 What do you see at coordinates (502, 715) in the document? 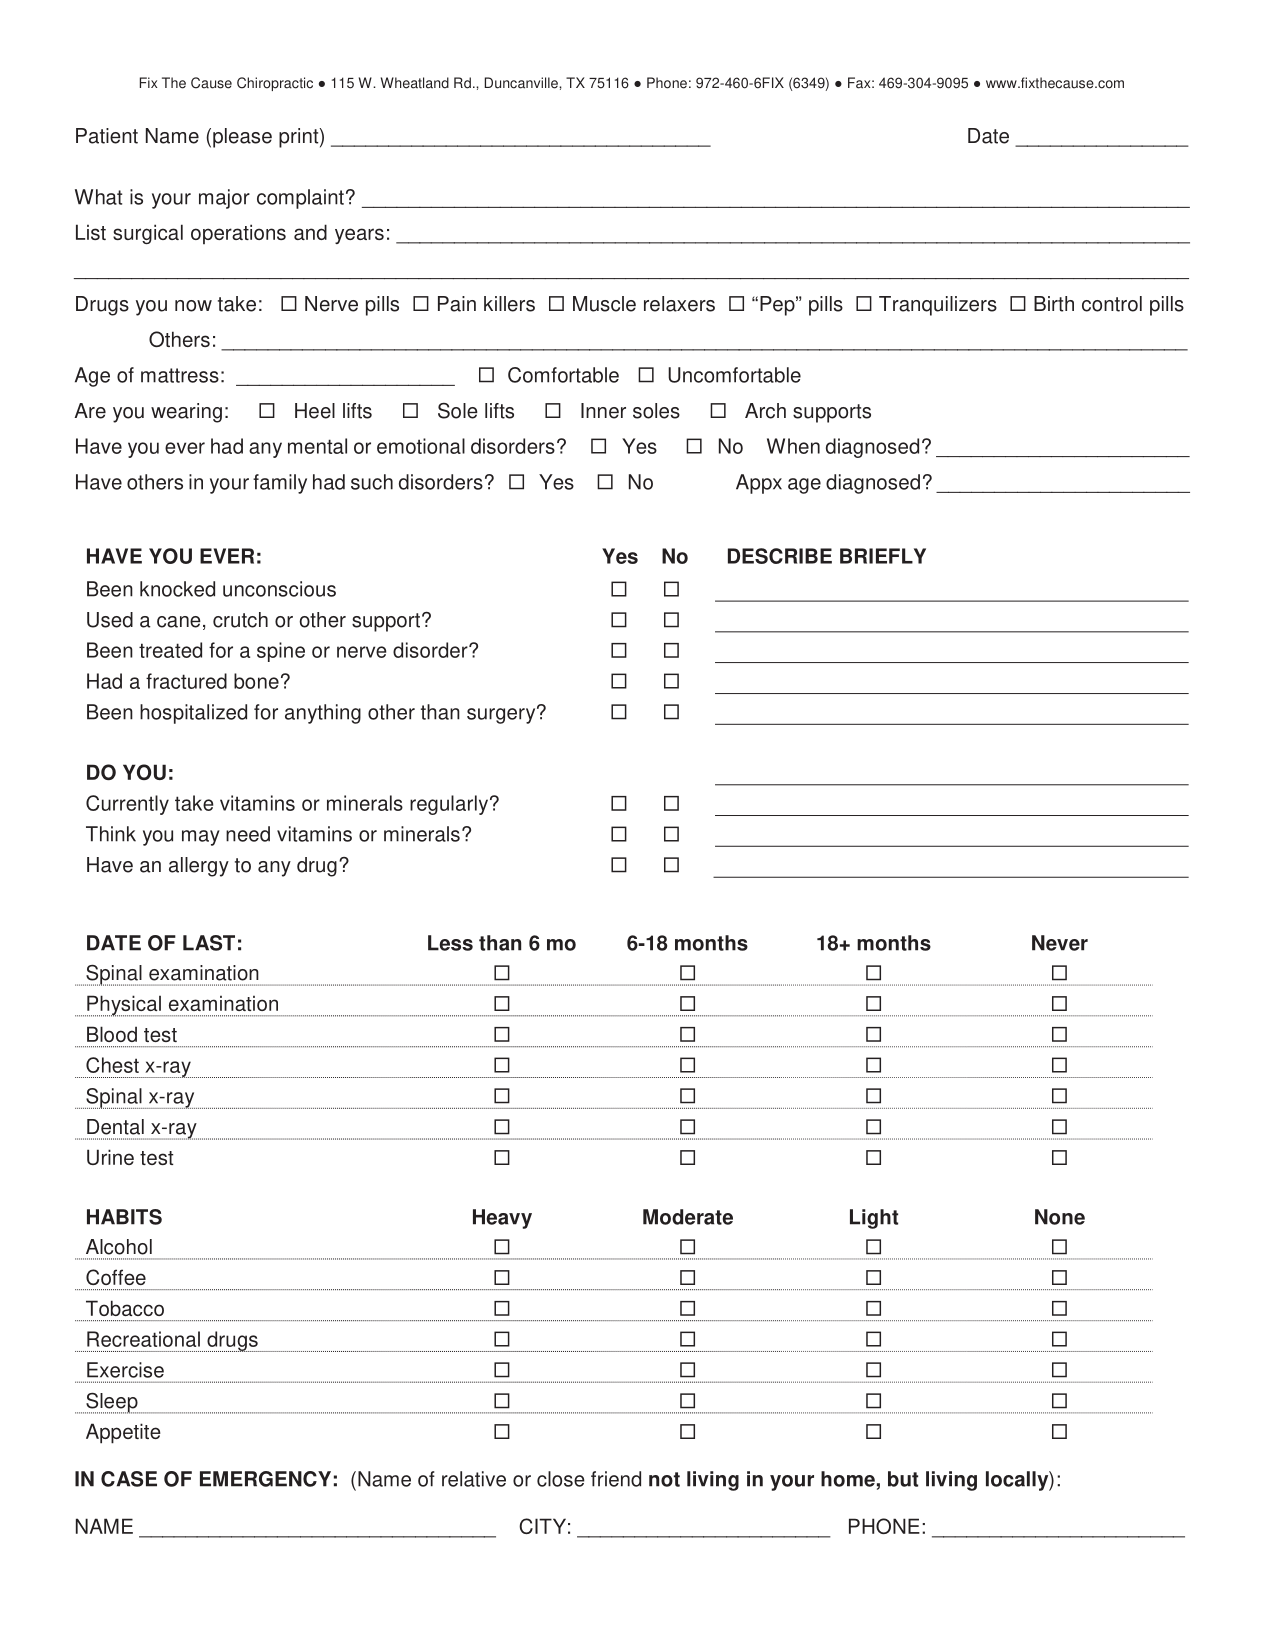
I see `surgery` at bounding box center [502, 715].
